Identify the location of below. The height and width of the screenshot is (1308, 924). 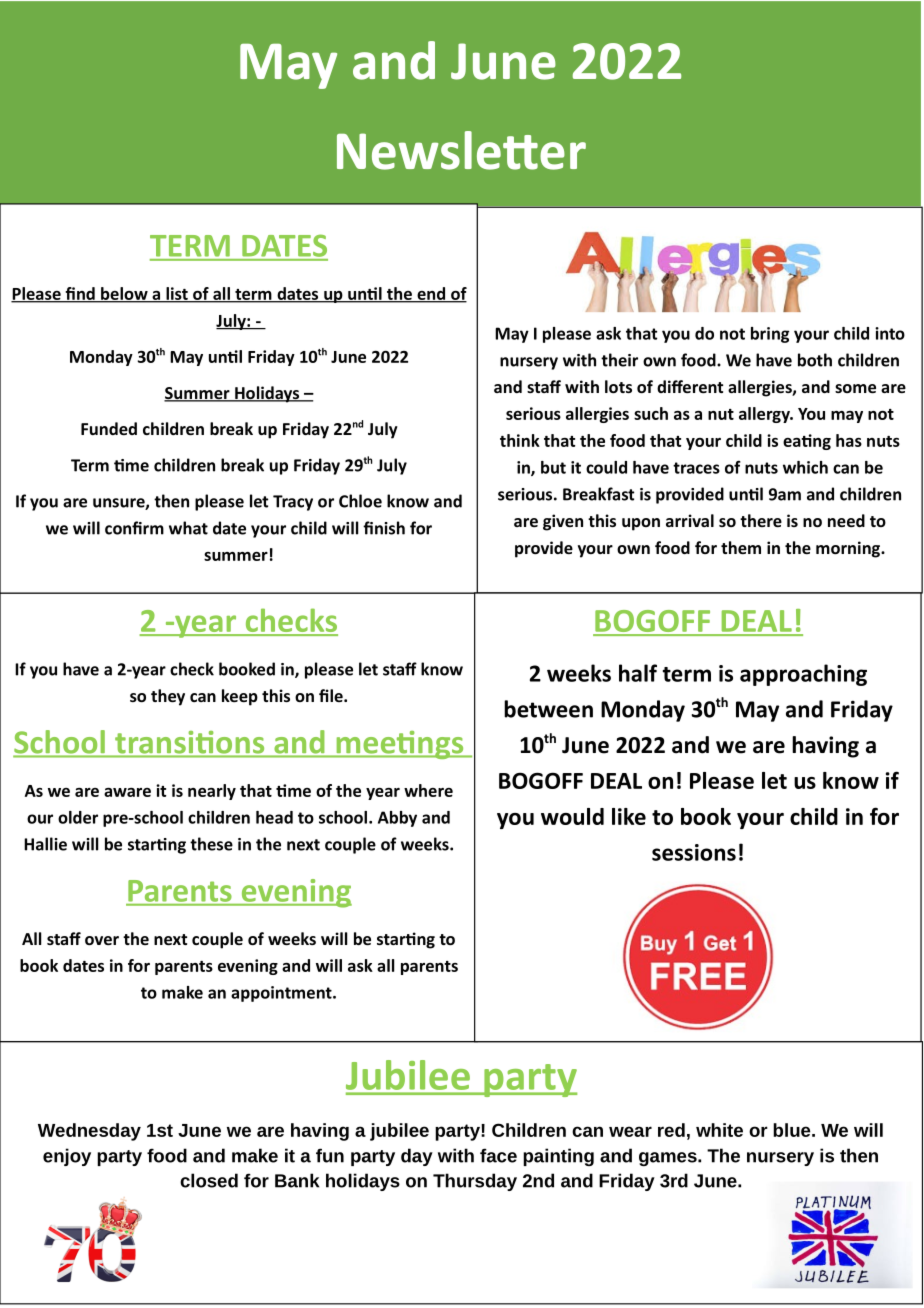
(124, 295).
